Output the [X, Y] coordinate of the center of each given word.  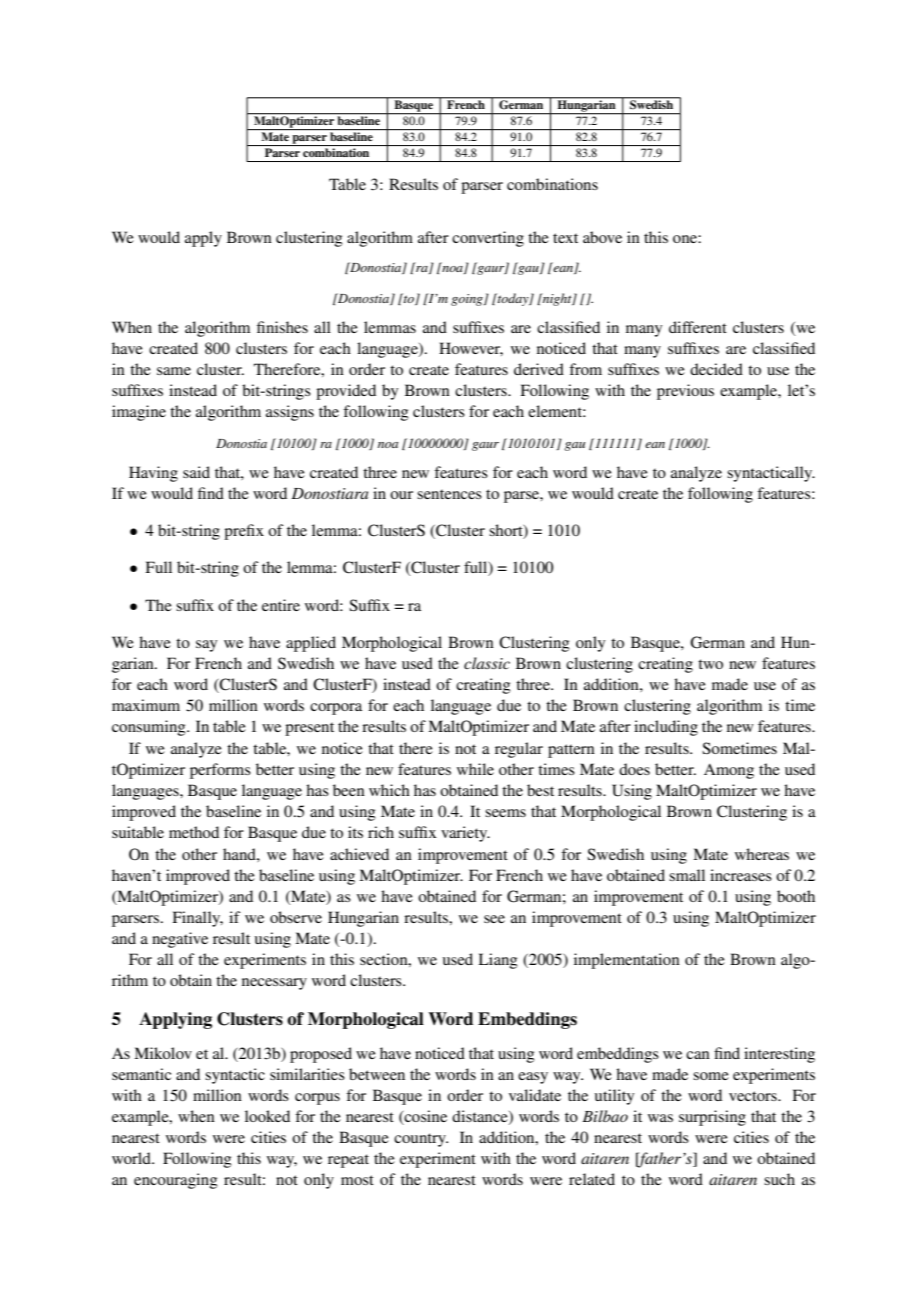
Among [729, 771]
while [475, 769]
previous [685, 392]
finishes [282, 327]
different [698, 327]
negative [180, 940]
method [194, 832]
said [196, 472]
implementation [627, 961]
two [710, 664]
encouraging [176, 1181]
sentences [449, 494]
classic [487, 663]
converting [488, 239]
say [206, 646]
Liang [498, 961]
